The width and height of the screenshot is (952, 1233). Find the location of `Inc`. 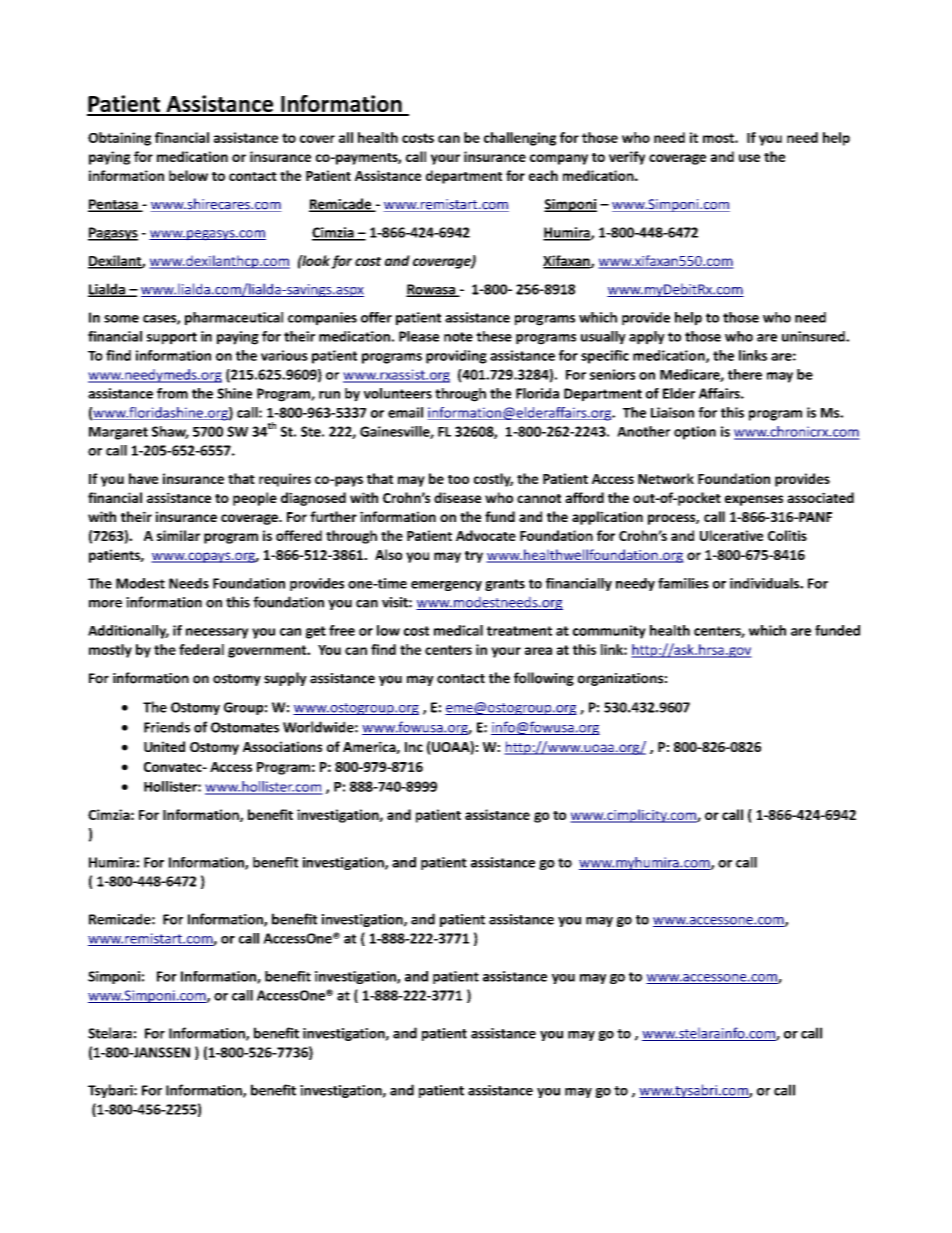

Inc is located at coordinates (414, 747).
